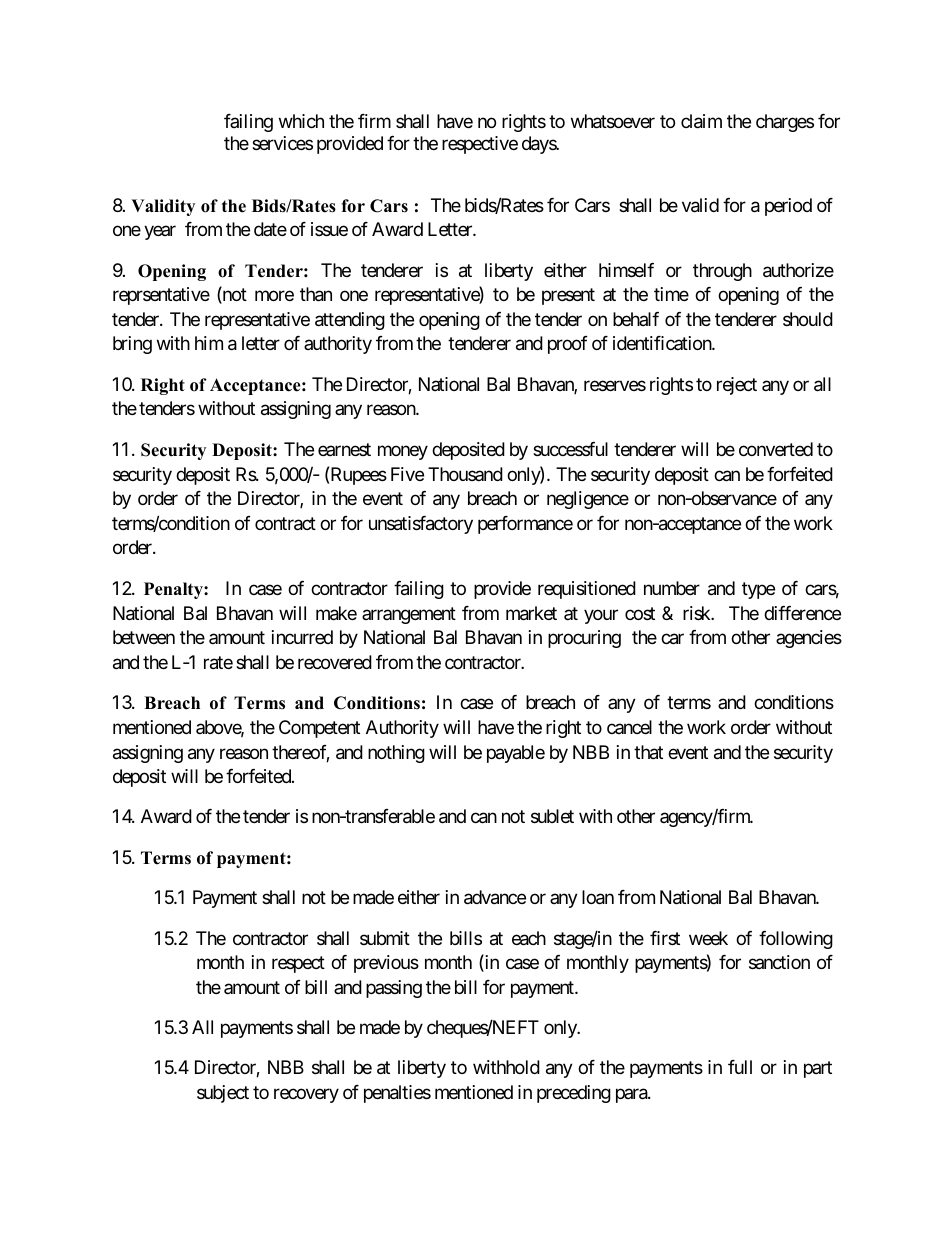 Image resolution: width=952 pixels, height=1233 pixels. What do you see at coordinates (223, 1094) in the image?
I see `subject` at bounding box center [223, 1094].
